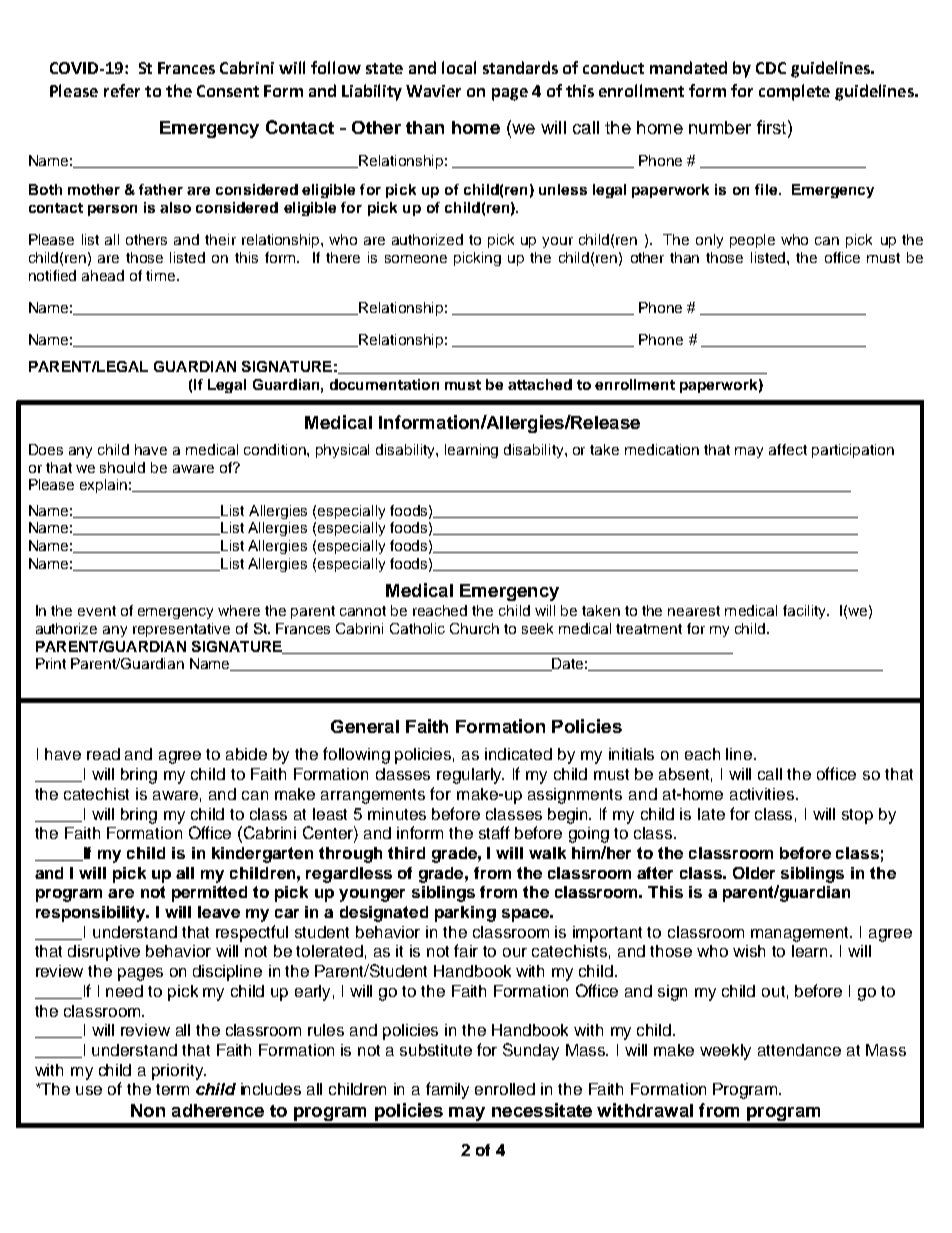 The height and width of the page is (1233, 952). What do you see at coordinates (209, 894) in the page?
I see `permitted` at bounding box center [209, 894].
